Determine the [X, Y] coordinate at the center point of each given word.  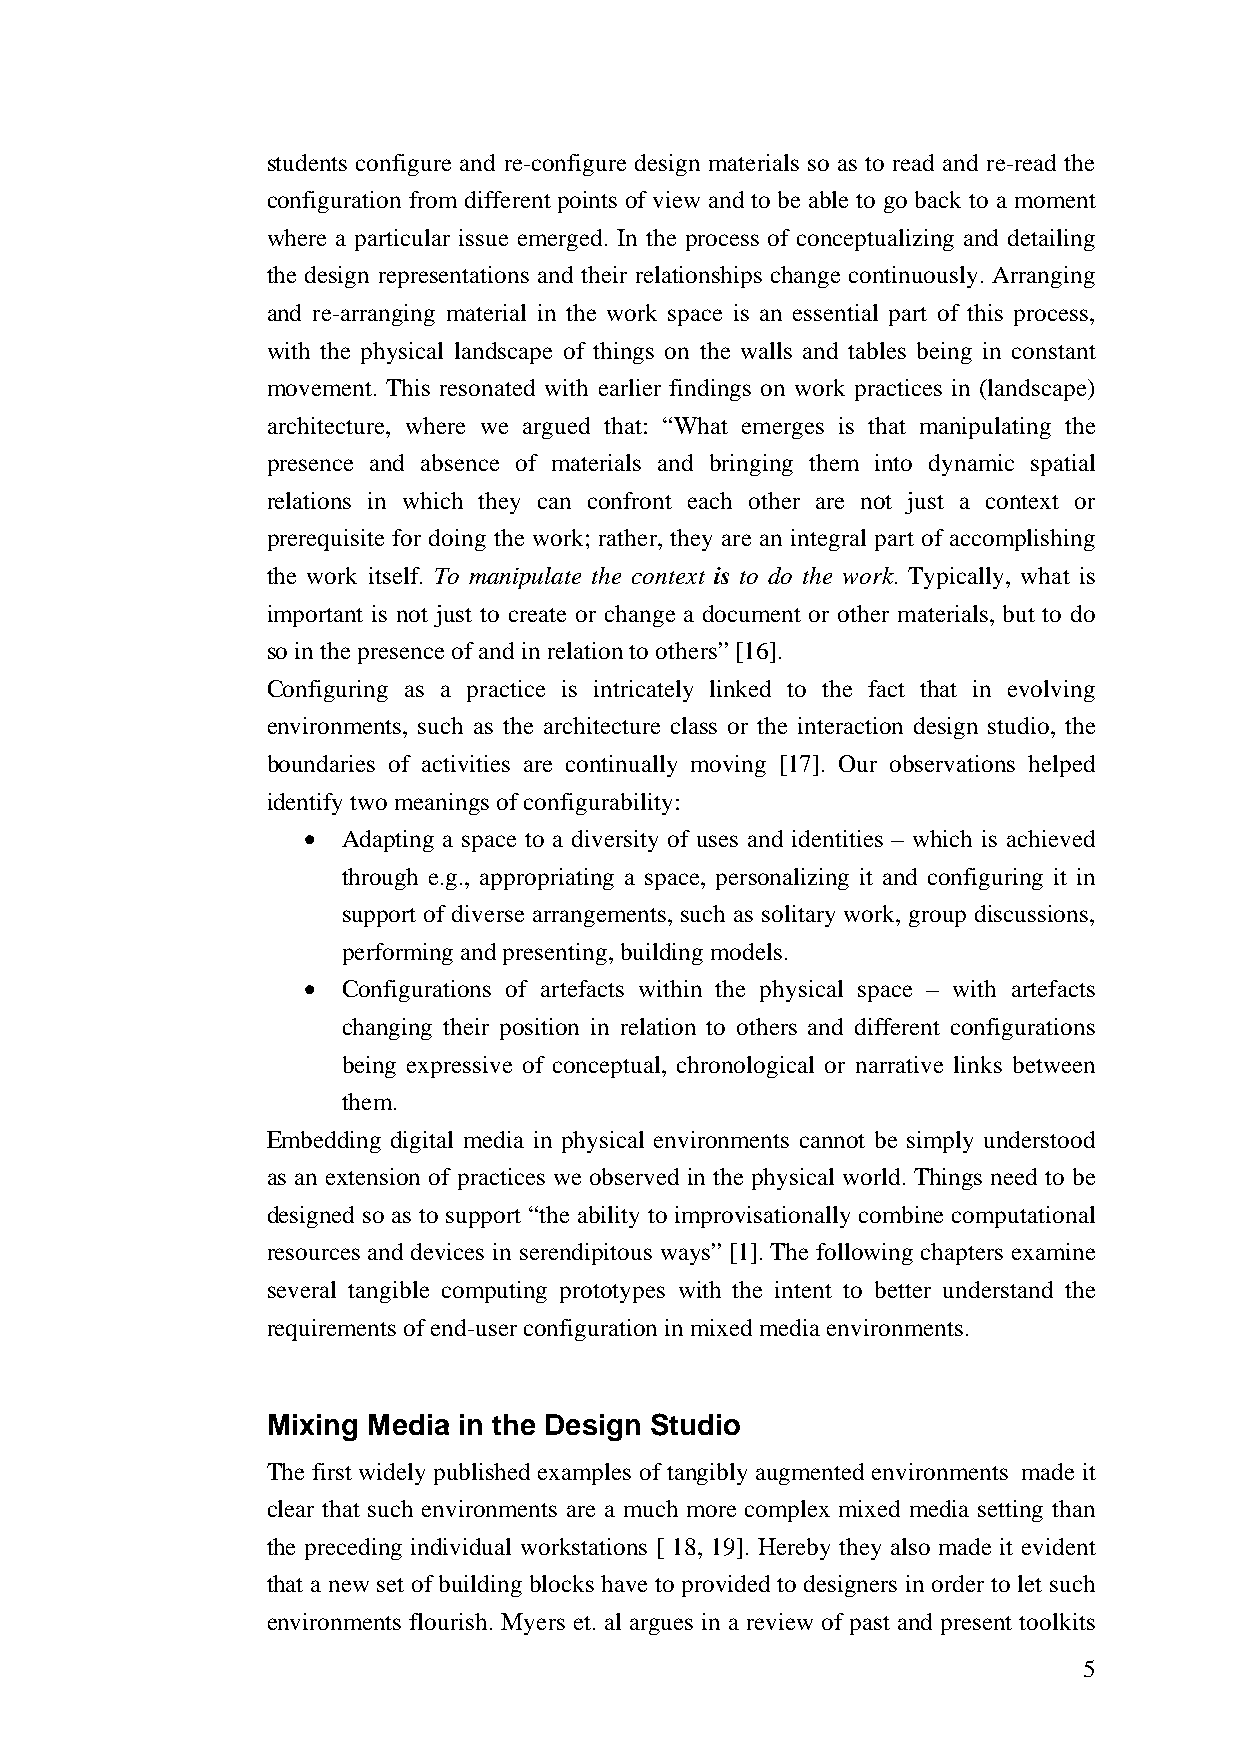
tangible [388, 1292]
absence [460, 462]
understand [998, 1289]
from [433, 199]
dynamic [971, 465]
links [978, 1064]
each [710, 500]
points [587, 202]
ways [687, 1256]
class [694, 725]
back [938, 199]
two [368, 803]
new [349, 1586]
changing [387, 1029]
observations [952, 763]
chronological [745, 1067]
